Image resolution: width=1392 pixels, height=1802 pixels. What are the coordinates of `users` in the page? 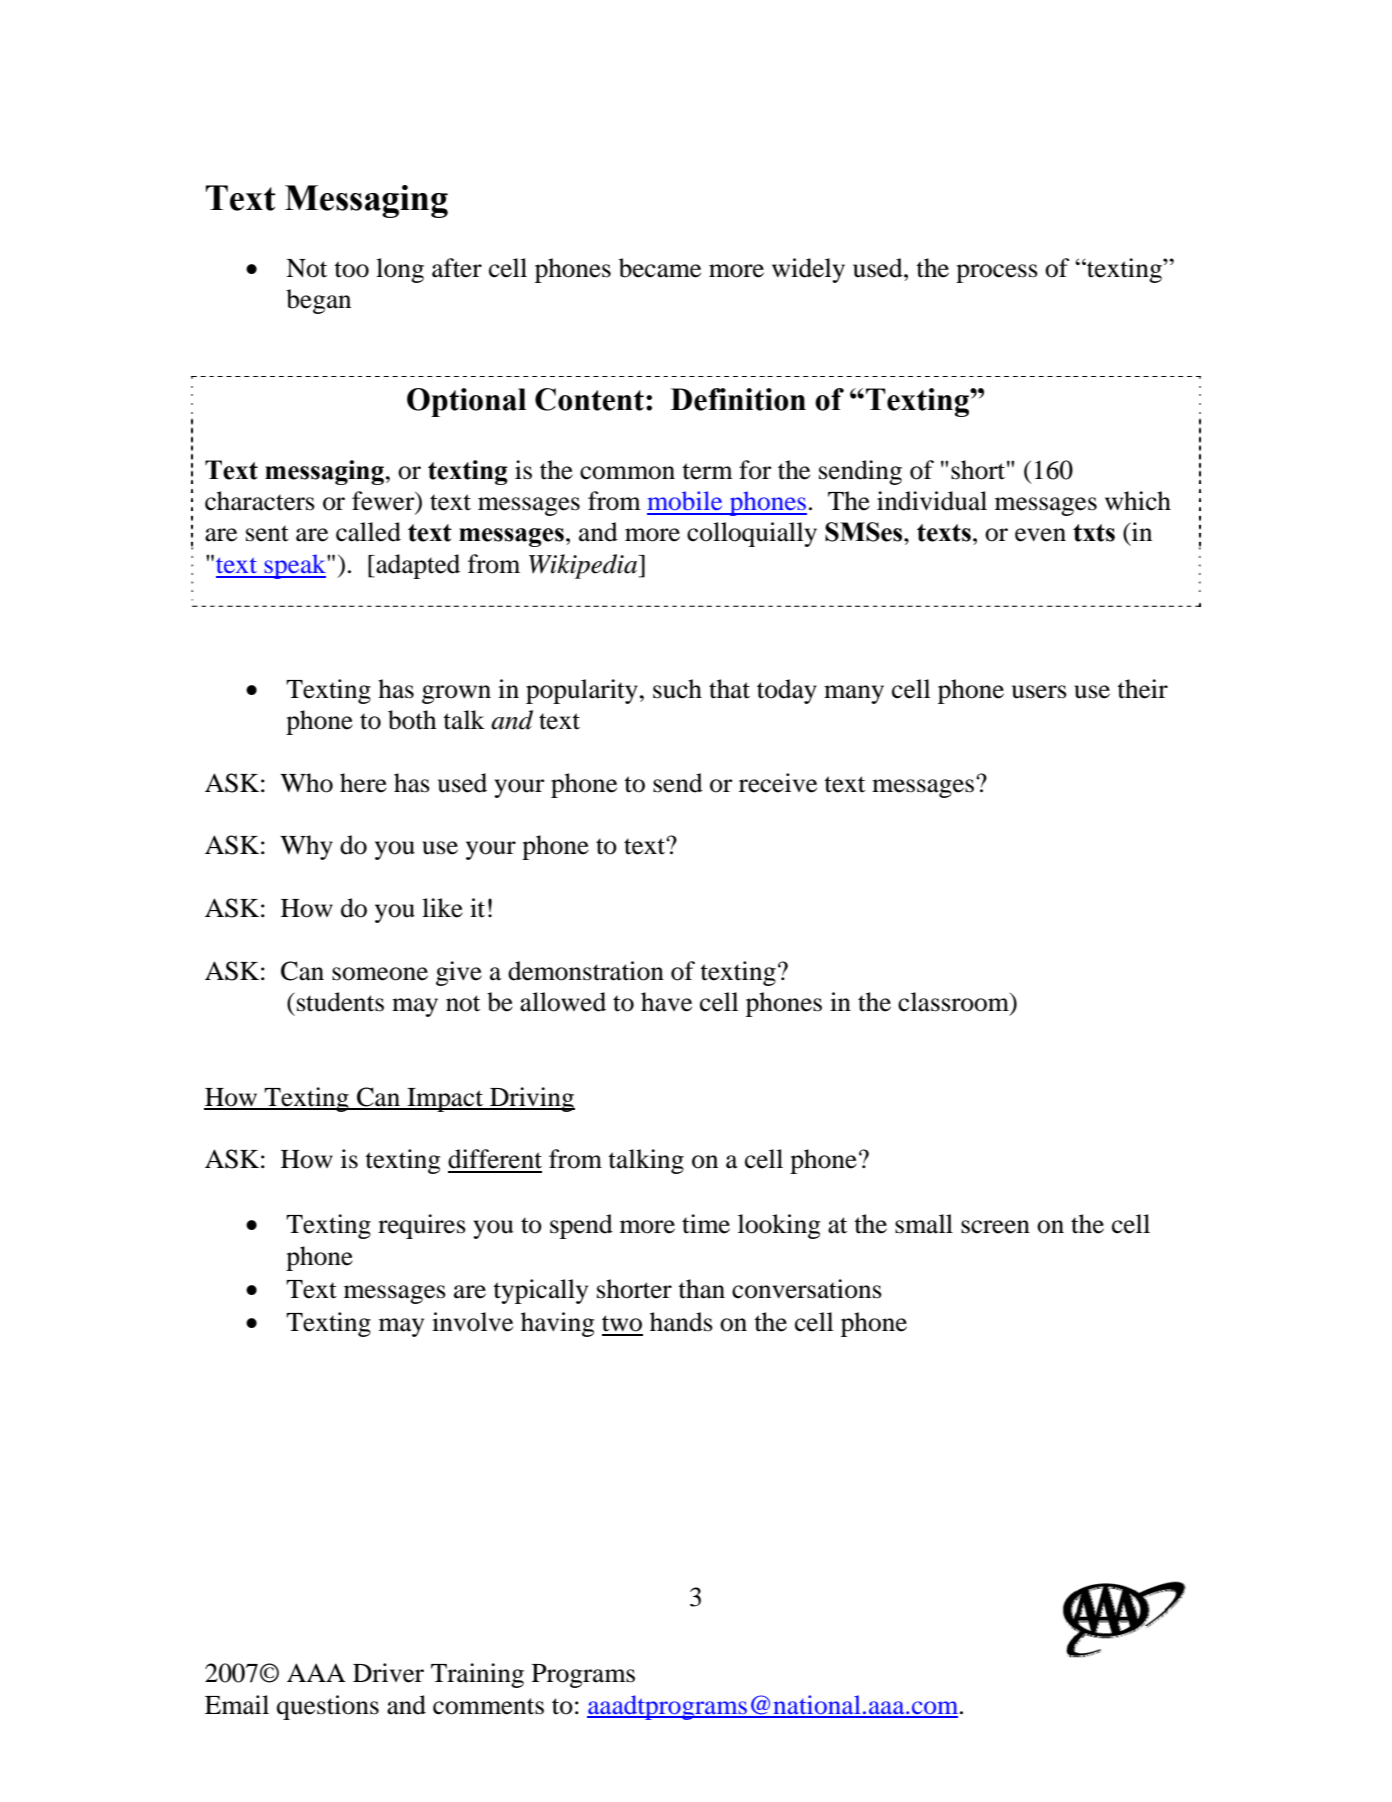 It's located at (1039, 692).
